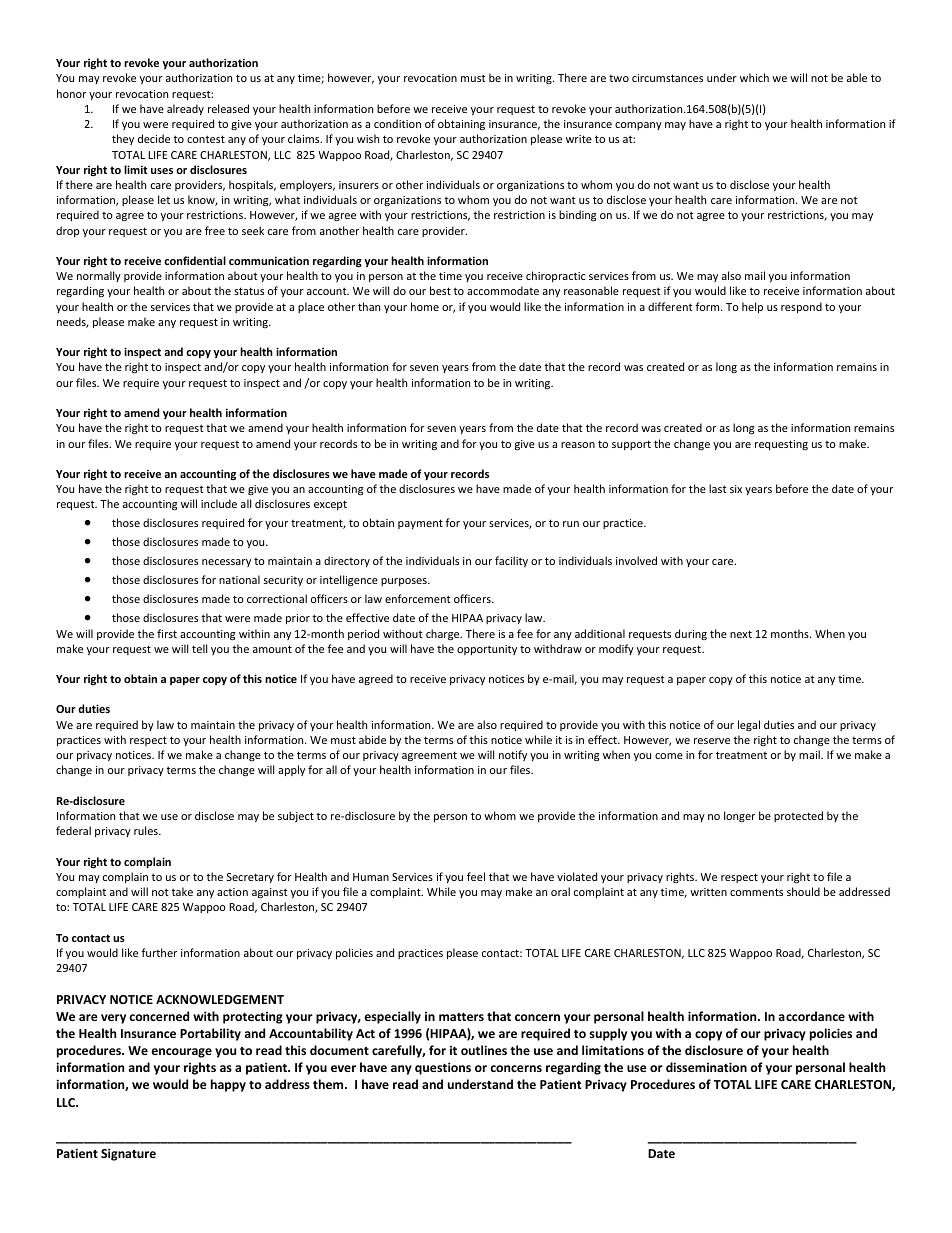 The width and height of the screenshot is (952, 1233). Describe the element at coordinates (708, 892) in the screenshot. I see `written` at that location.
